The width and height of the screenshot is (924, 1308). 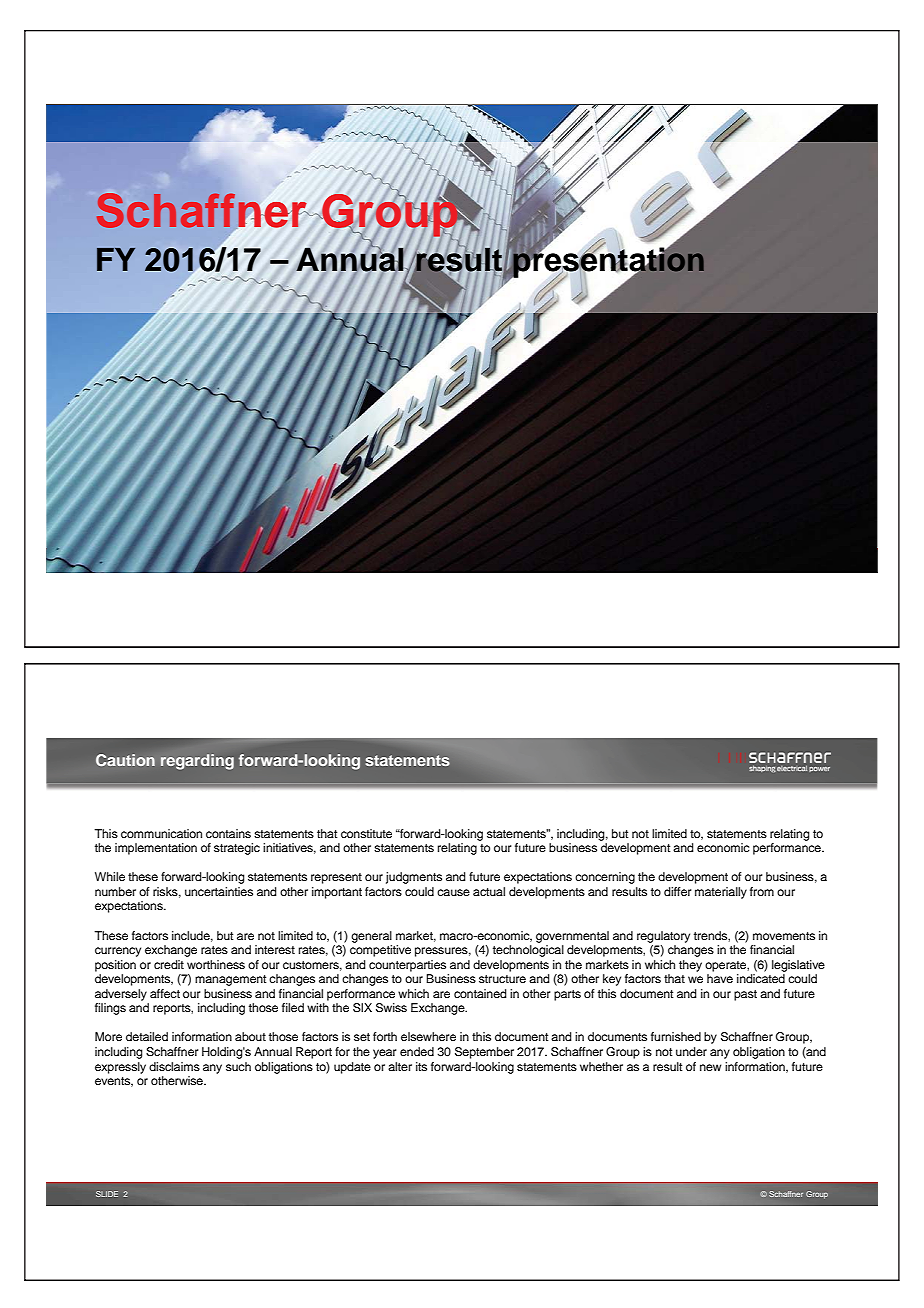 What do you see at coordinates (219, 891) in the screenshot?
I see `uncertainties` at bounding box center [219, 891].
